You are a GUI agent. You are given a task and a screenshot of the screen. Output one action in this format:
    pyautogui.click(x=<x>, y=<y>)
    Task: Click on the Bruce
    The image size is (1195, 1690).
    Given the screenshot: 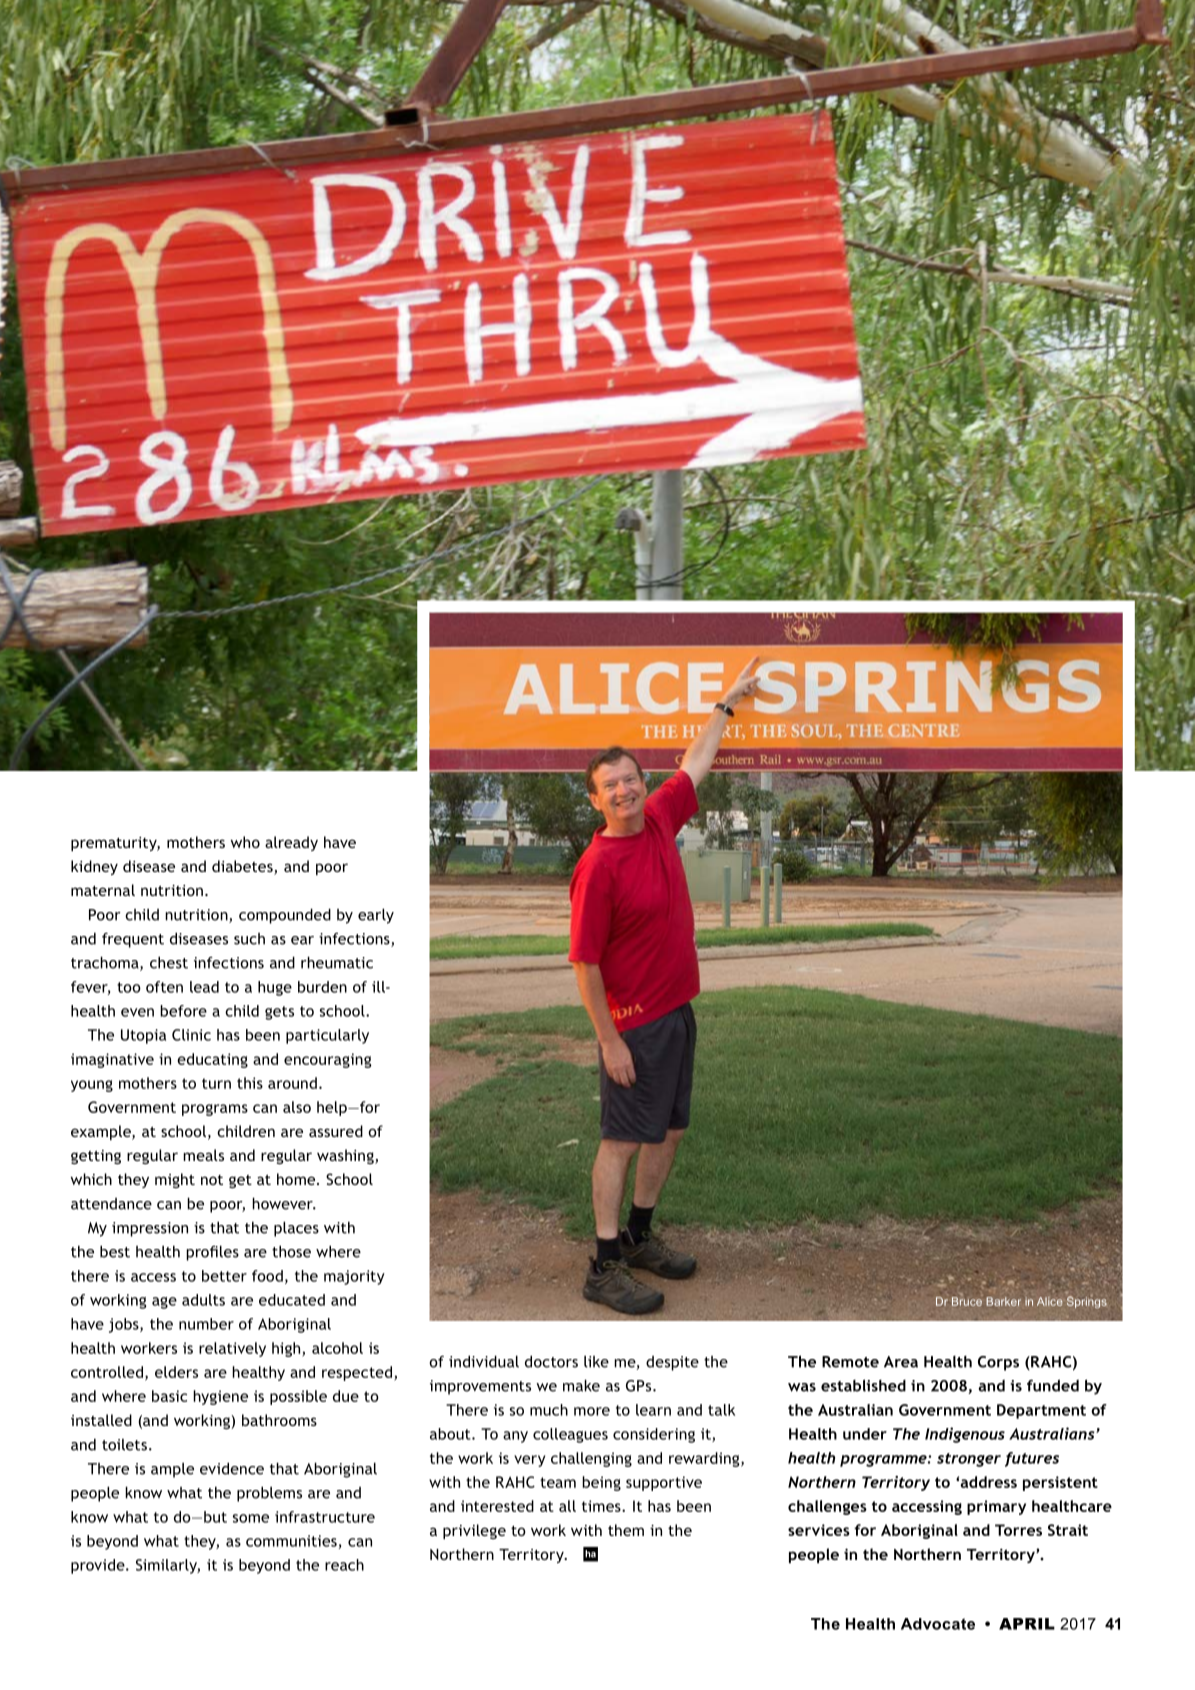 What is the action you would take?
    pyautogui.click(x=967, y=1301)
